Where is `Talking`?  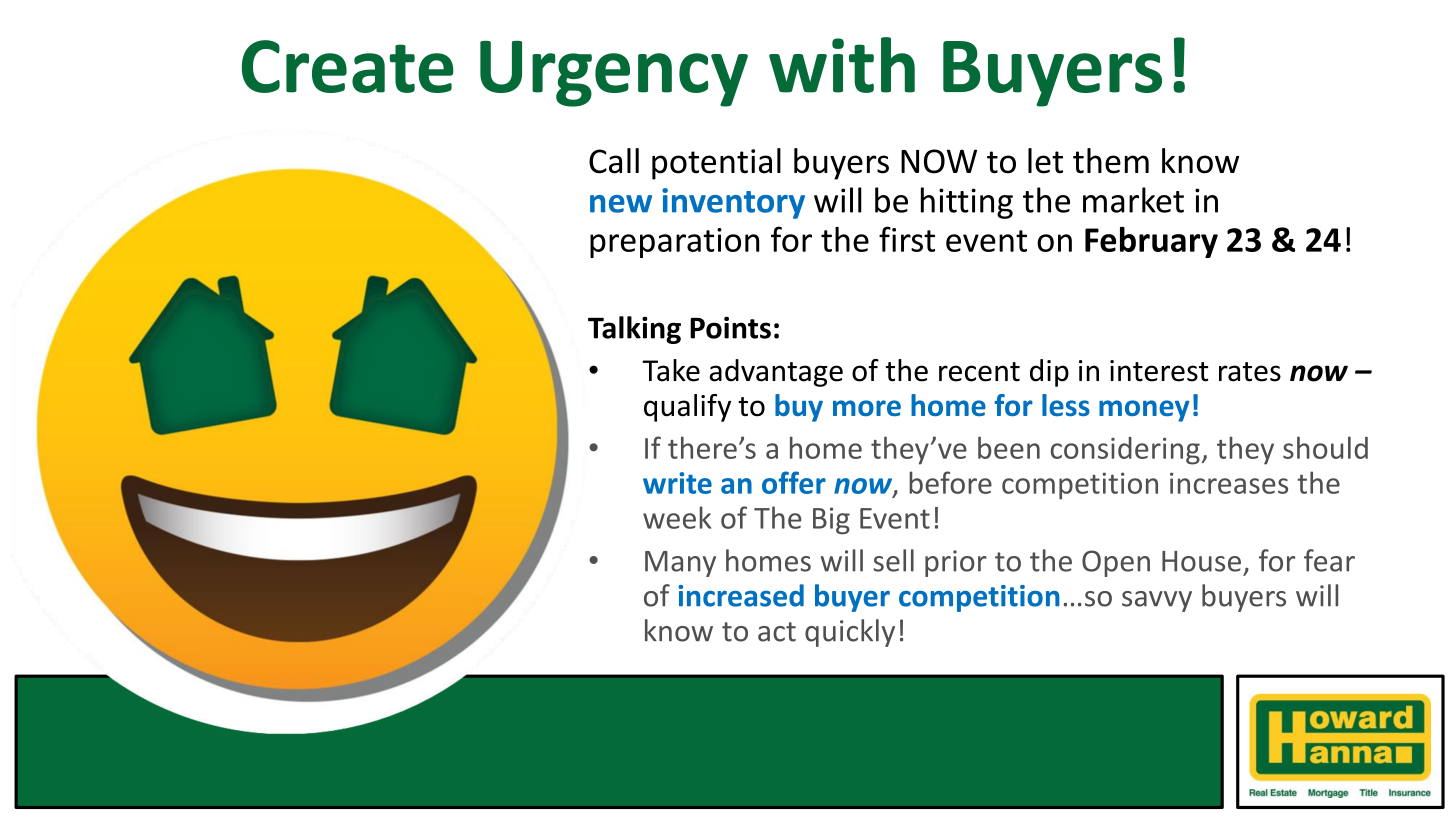 Talking is located at coordinates (634, 330).
